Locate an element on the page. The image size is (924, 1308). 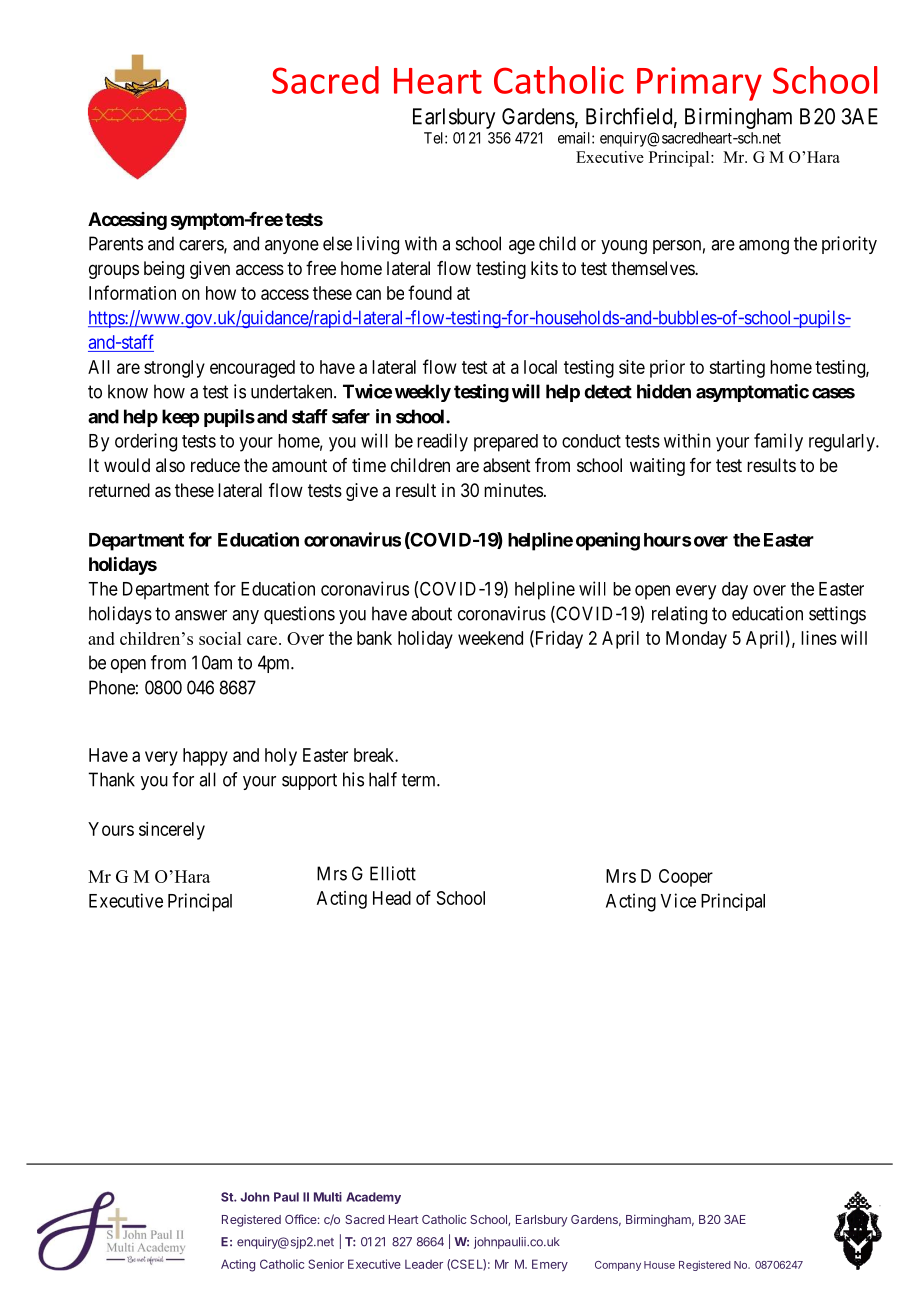
Primary is located at coordinates (699, 84).
